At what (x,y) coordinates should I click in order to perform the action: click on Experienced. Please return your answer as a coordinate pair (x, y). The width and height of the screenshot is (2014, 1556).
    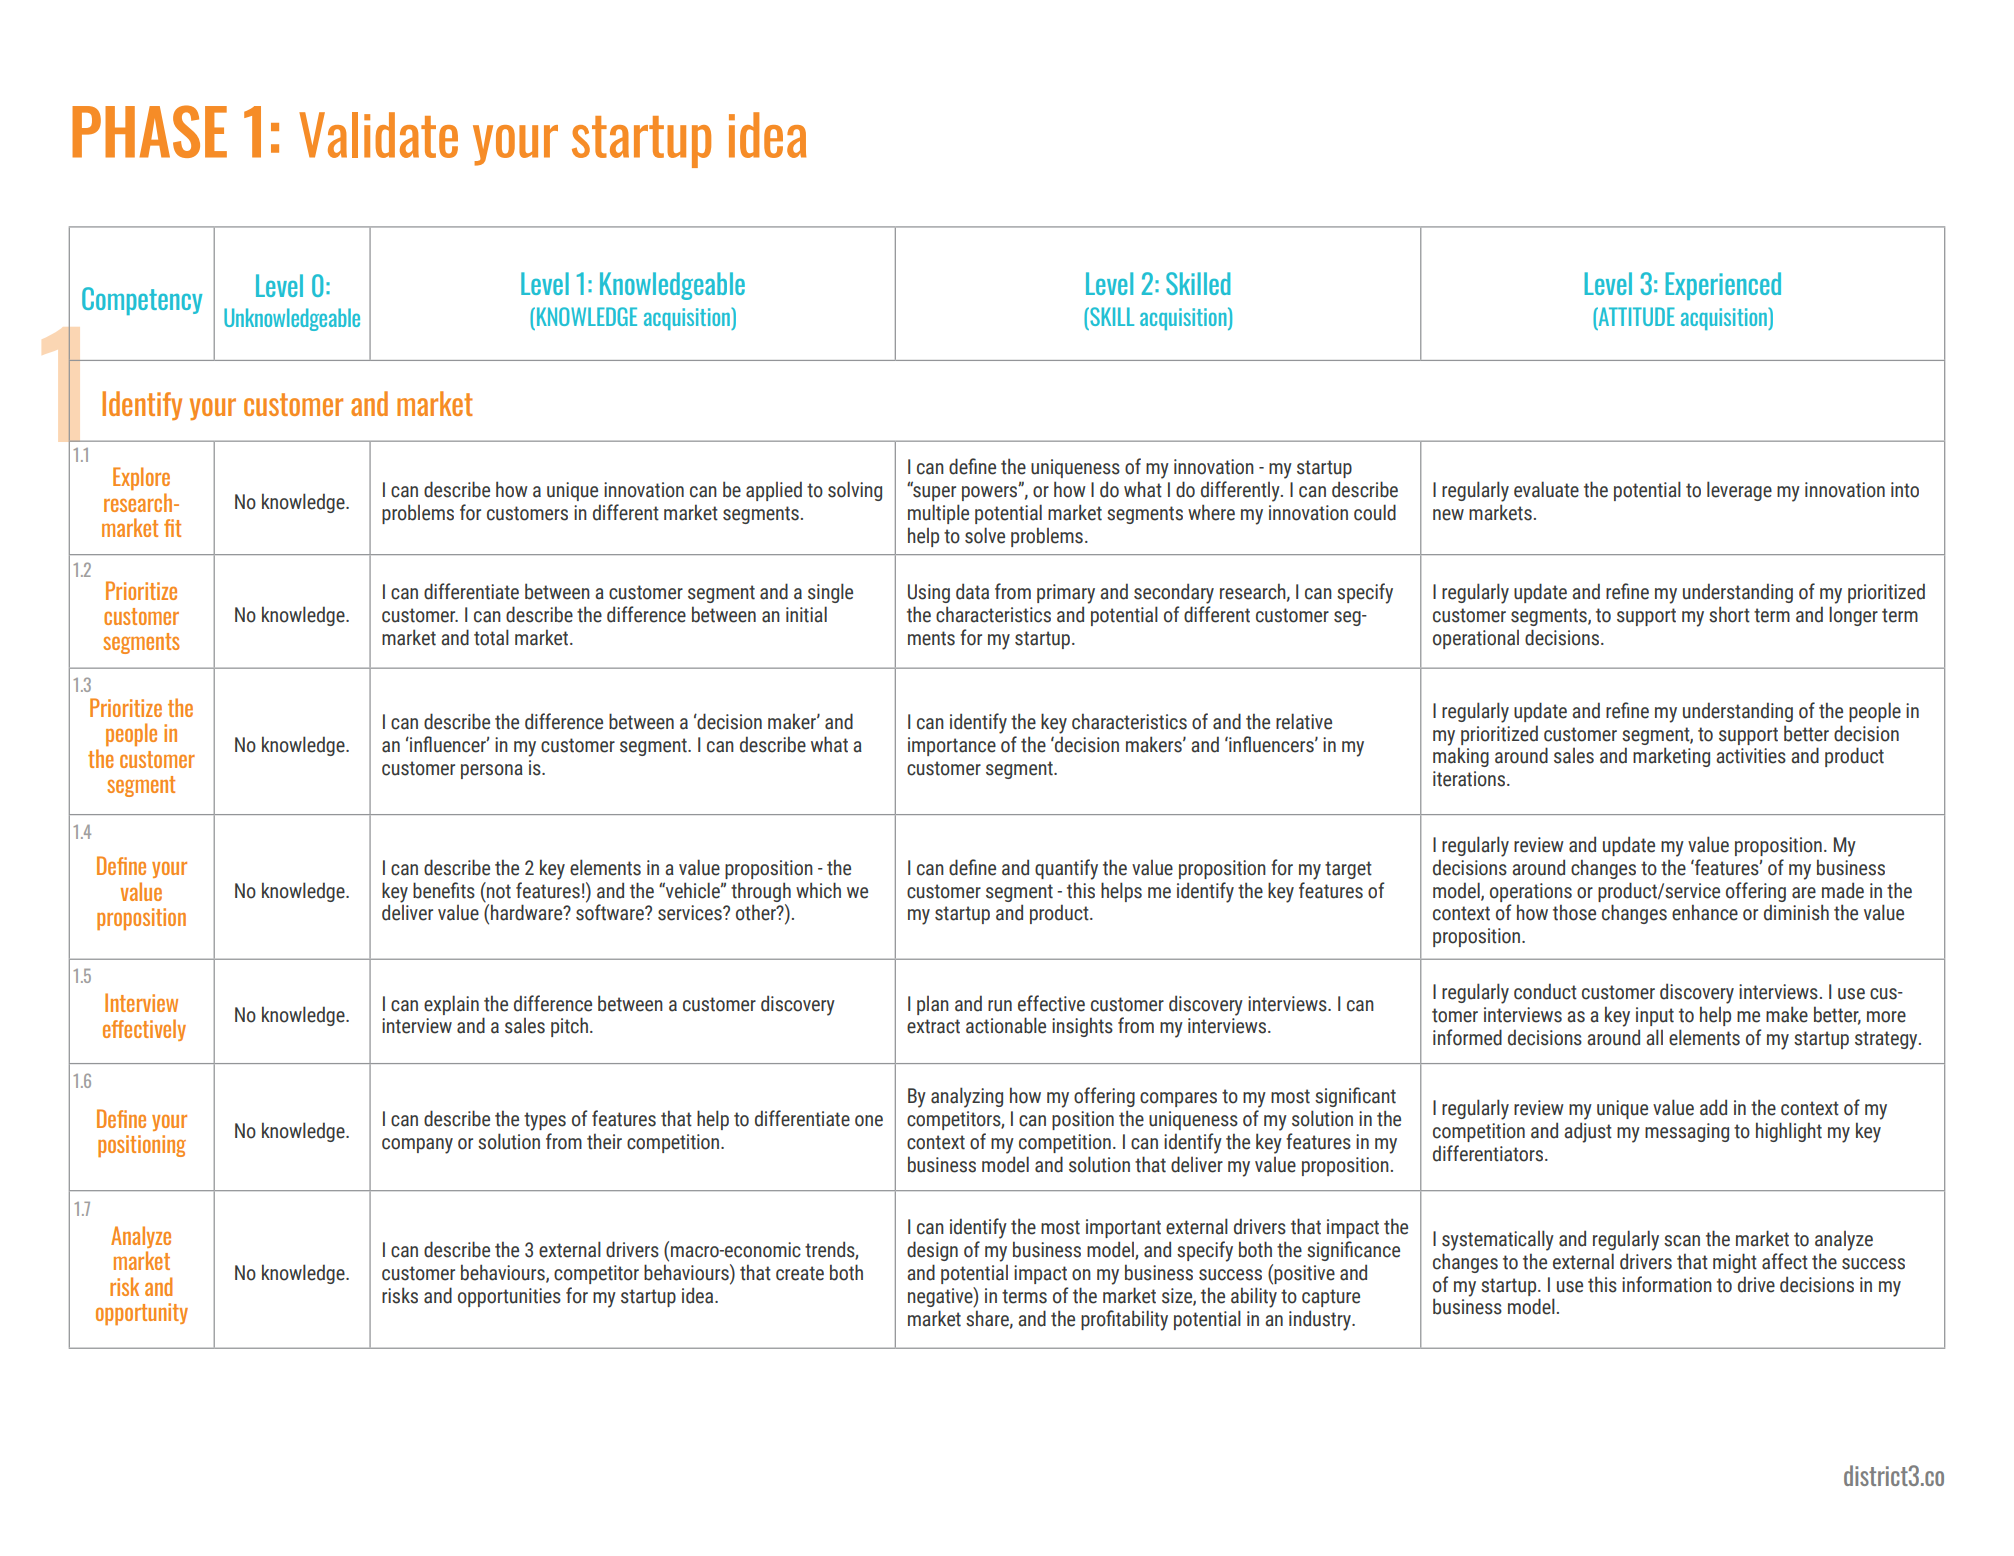
    Looking at the image, I should click on (1723, 286).
